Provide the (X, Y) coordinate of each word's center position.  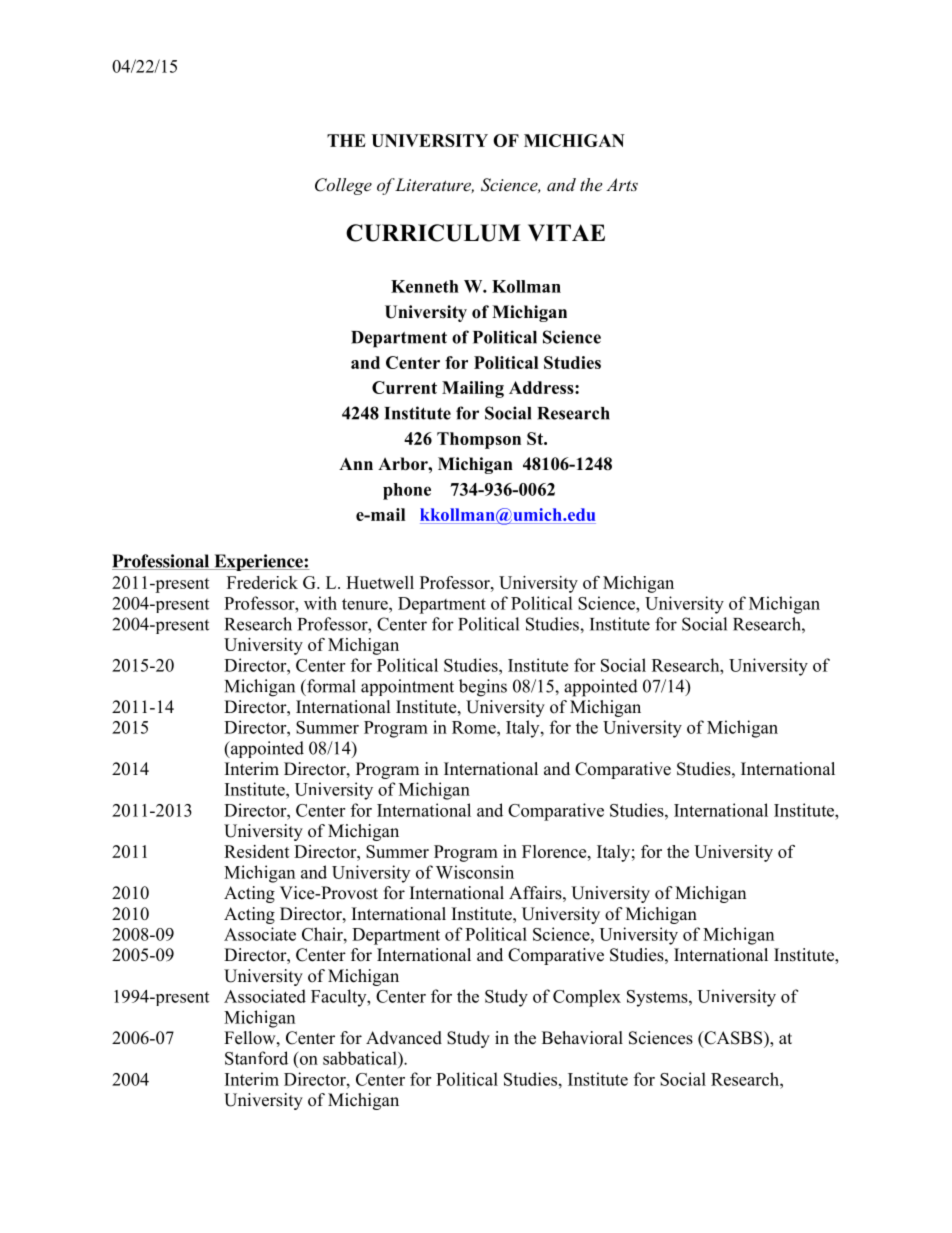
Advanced (404, 1038)
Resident (257, 851)
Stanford (256, 1058)
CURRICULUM (433, 233)
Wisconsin (475, 872)
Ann (356, 464)
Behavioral (582, 1038)
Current (404, 387)
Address (542, 387)
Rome (475, 727)
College (343, 186)
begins (483, 688)
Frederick (262, 582)
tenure (366, 604)
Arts (622, 184)
